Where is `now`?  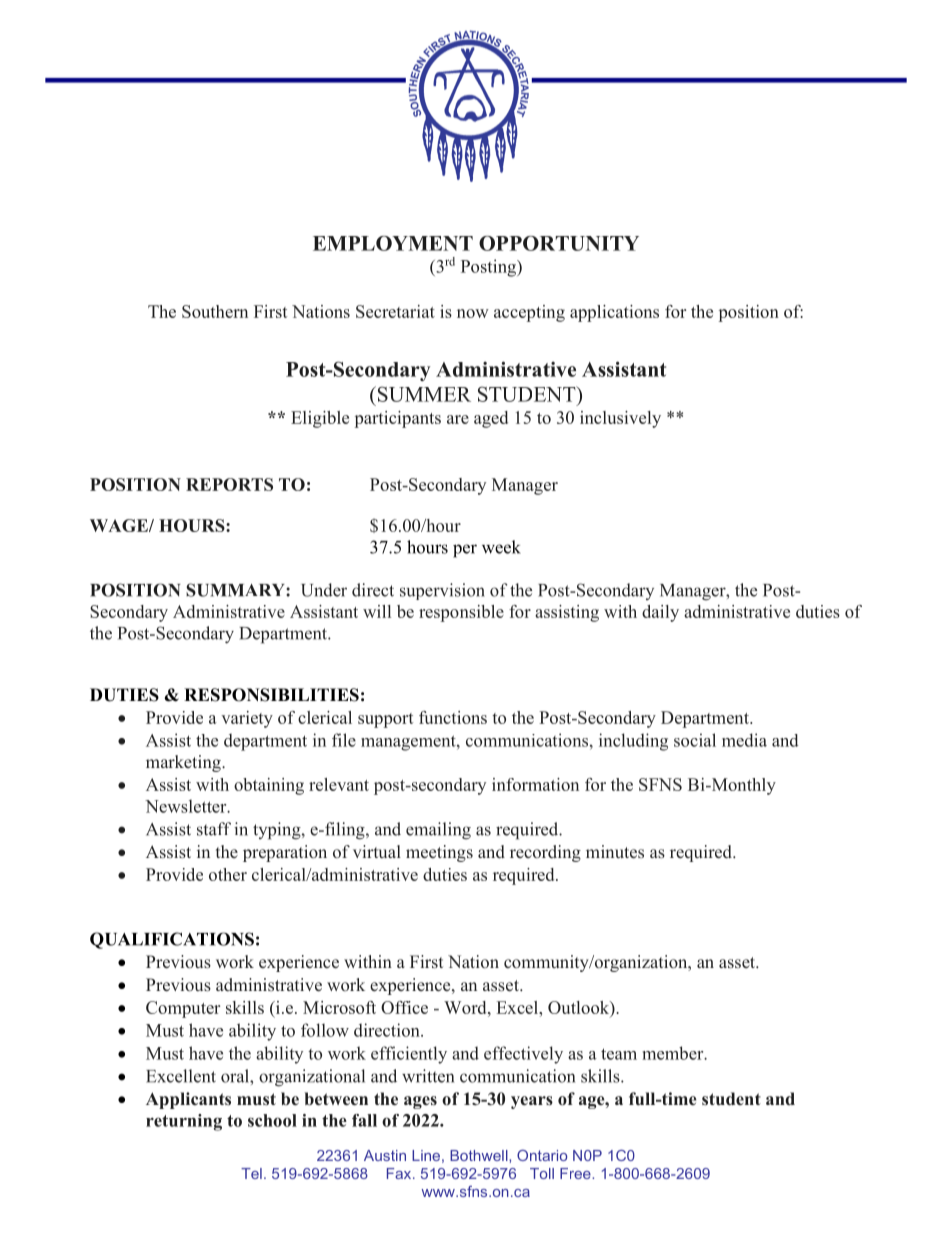 now is located at coordinates (473, 313).
